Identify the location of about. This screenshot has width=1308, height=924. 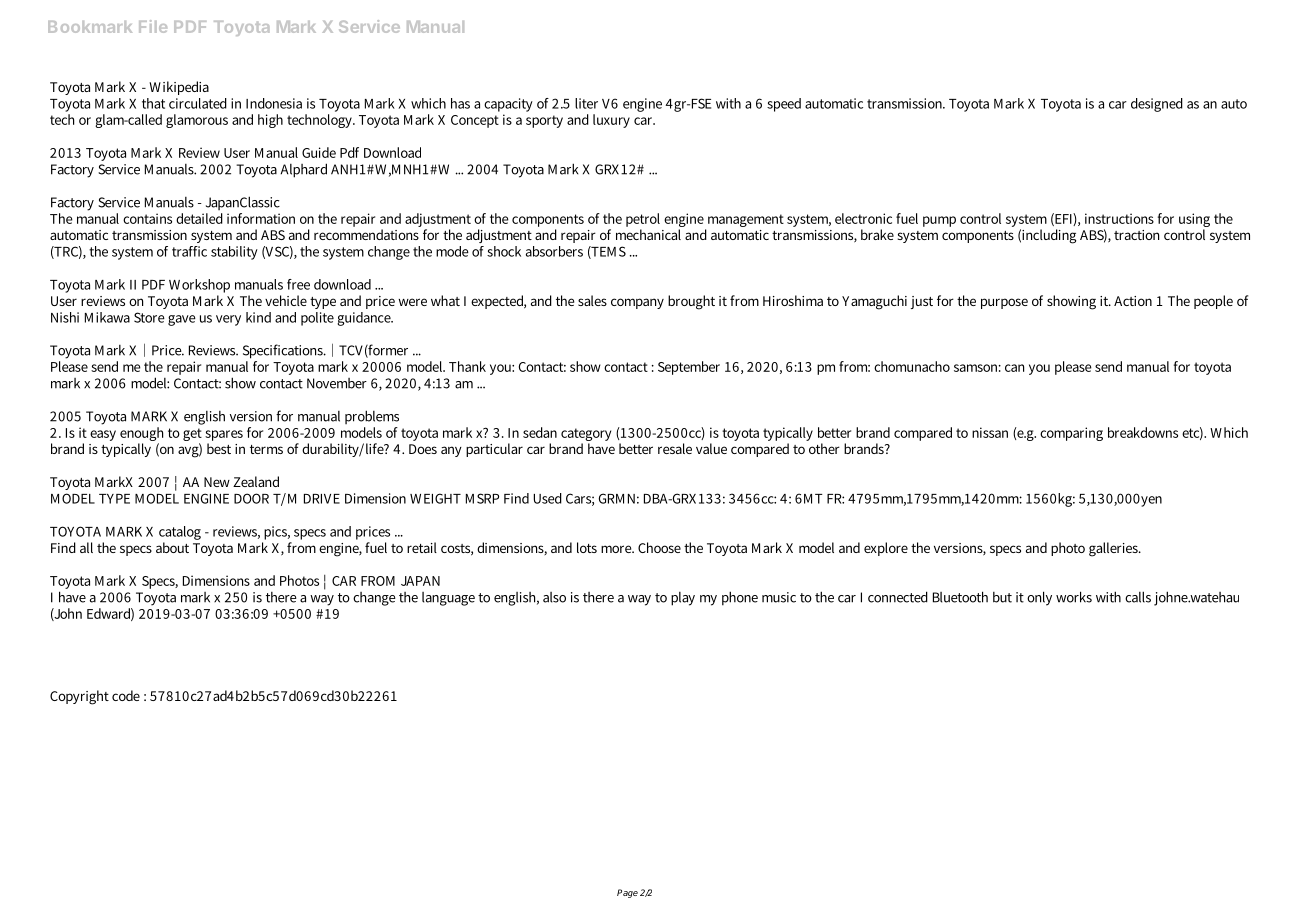
(172, 547).
